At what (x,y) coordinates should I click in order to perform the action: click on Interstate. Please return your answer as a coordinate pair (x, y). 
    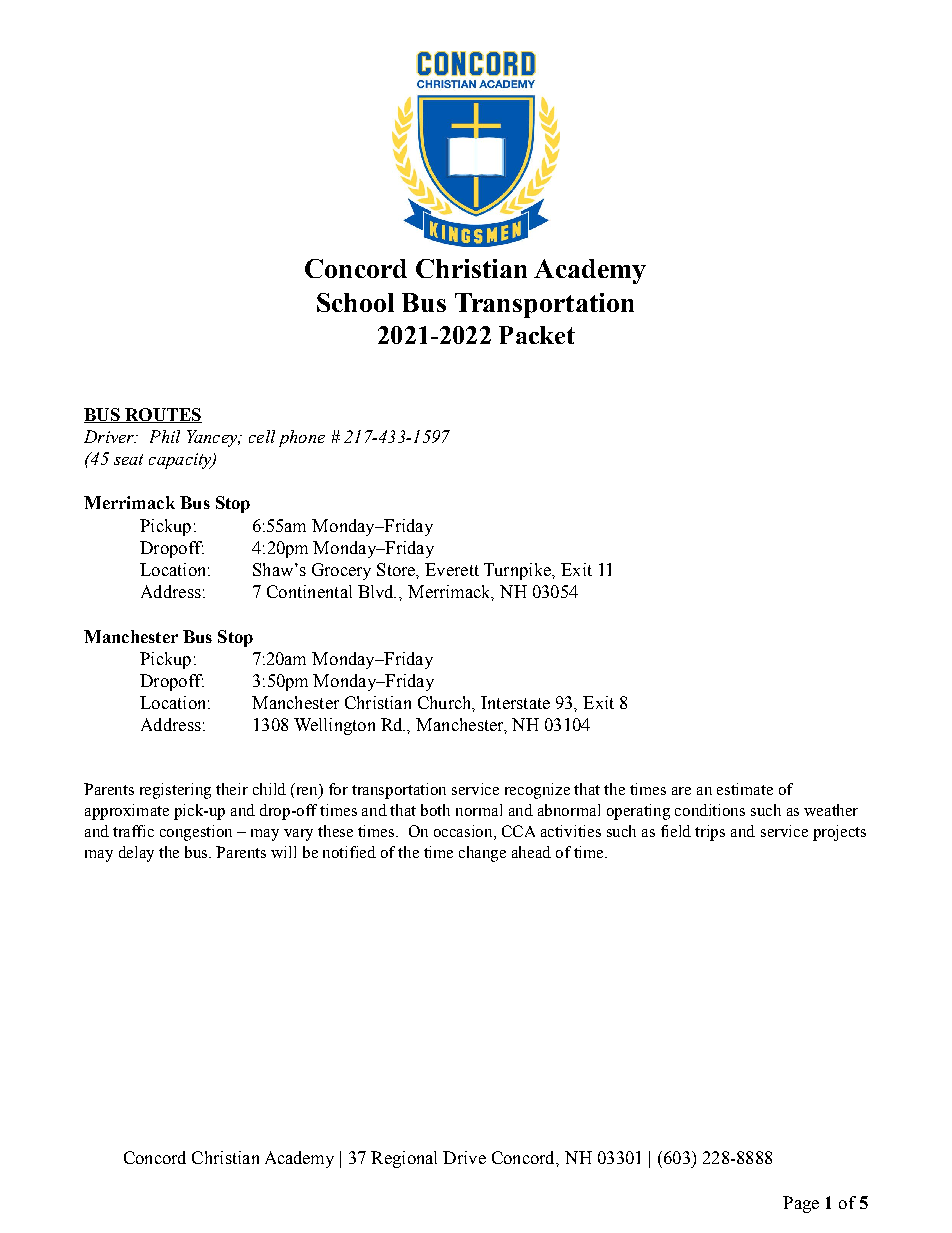
    Looking at the image, I should click on (515, 702).
